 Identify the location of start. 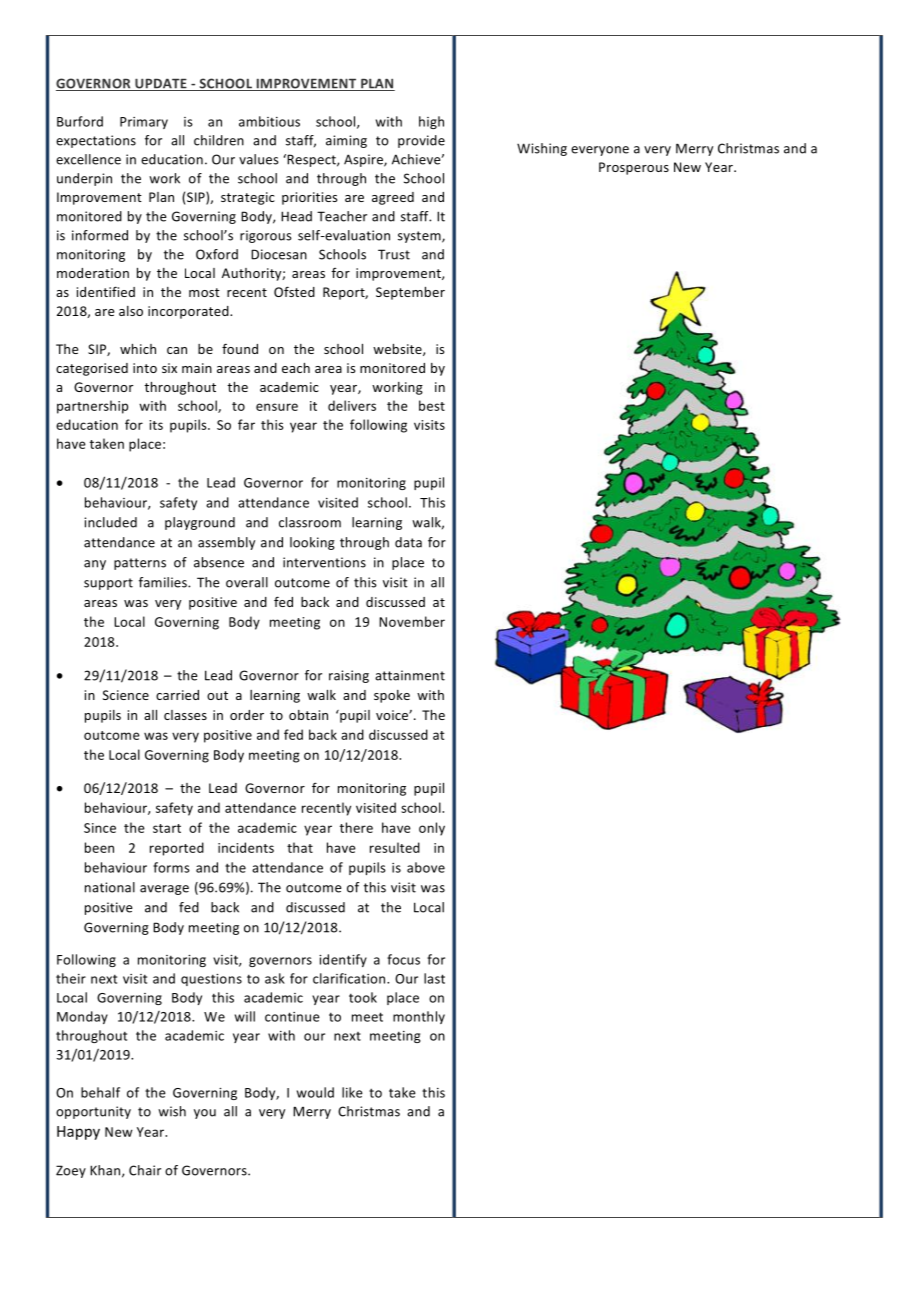
(167, 828).
